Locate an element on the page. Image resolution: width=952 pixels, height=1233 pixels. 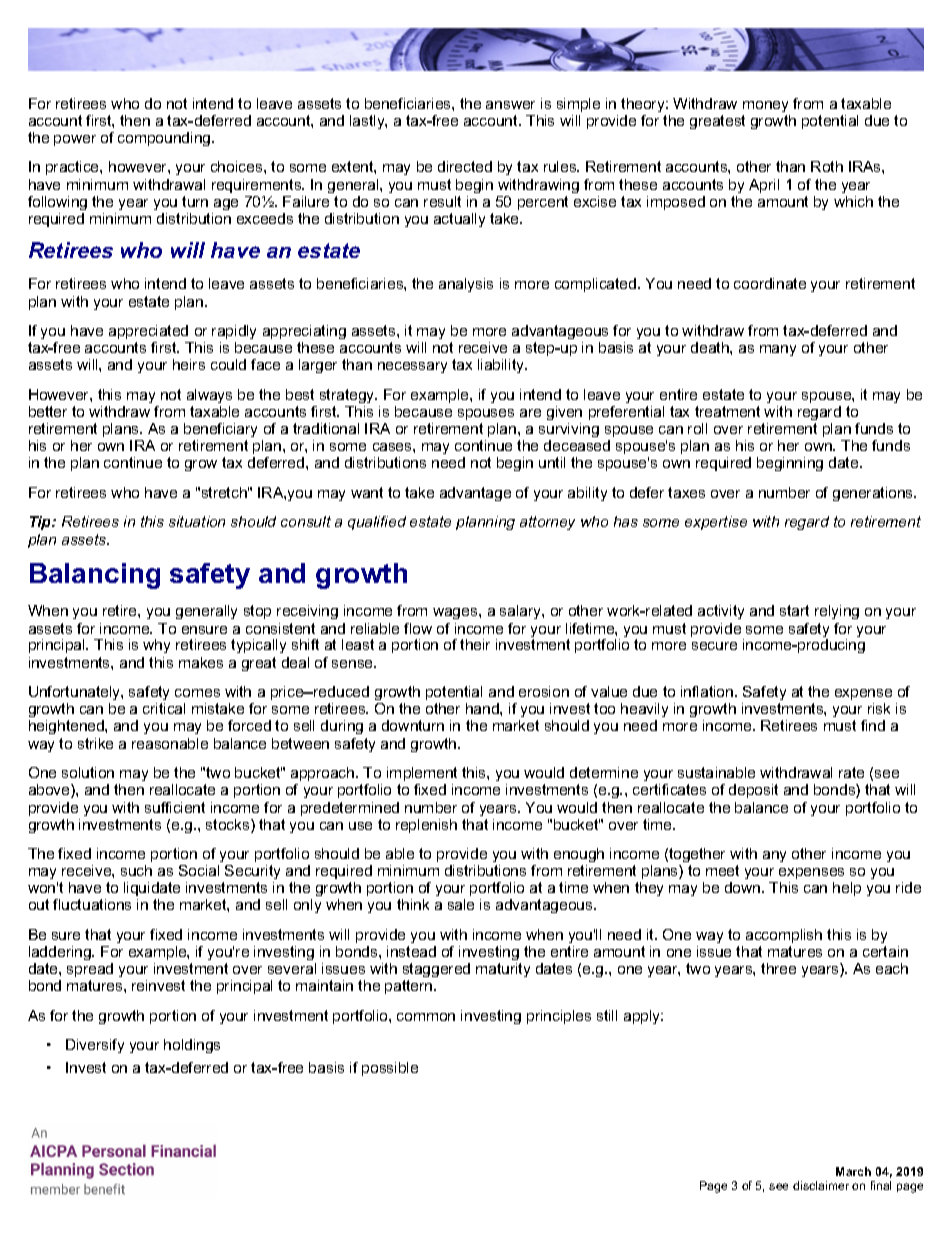
disclaimer is located at coordinates (821, 1185).
